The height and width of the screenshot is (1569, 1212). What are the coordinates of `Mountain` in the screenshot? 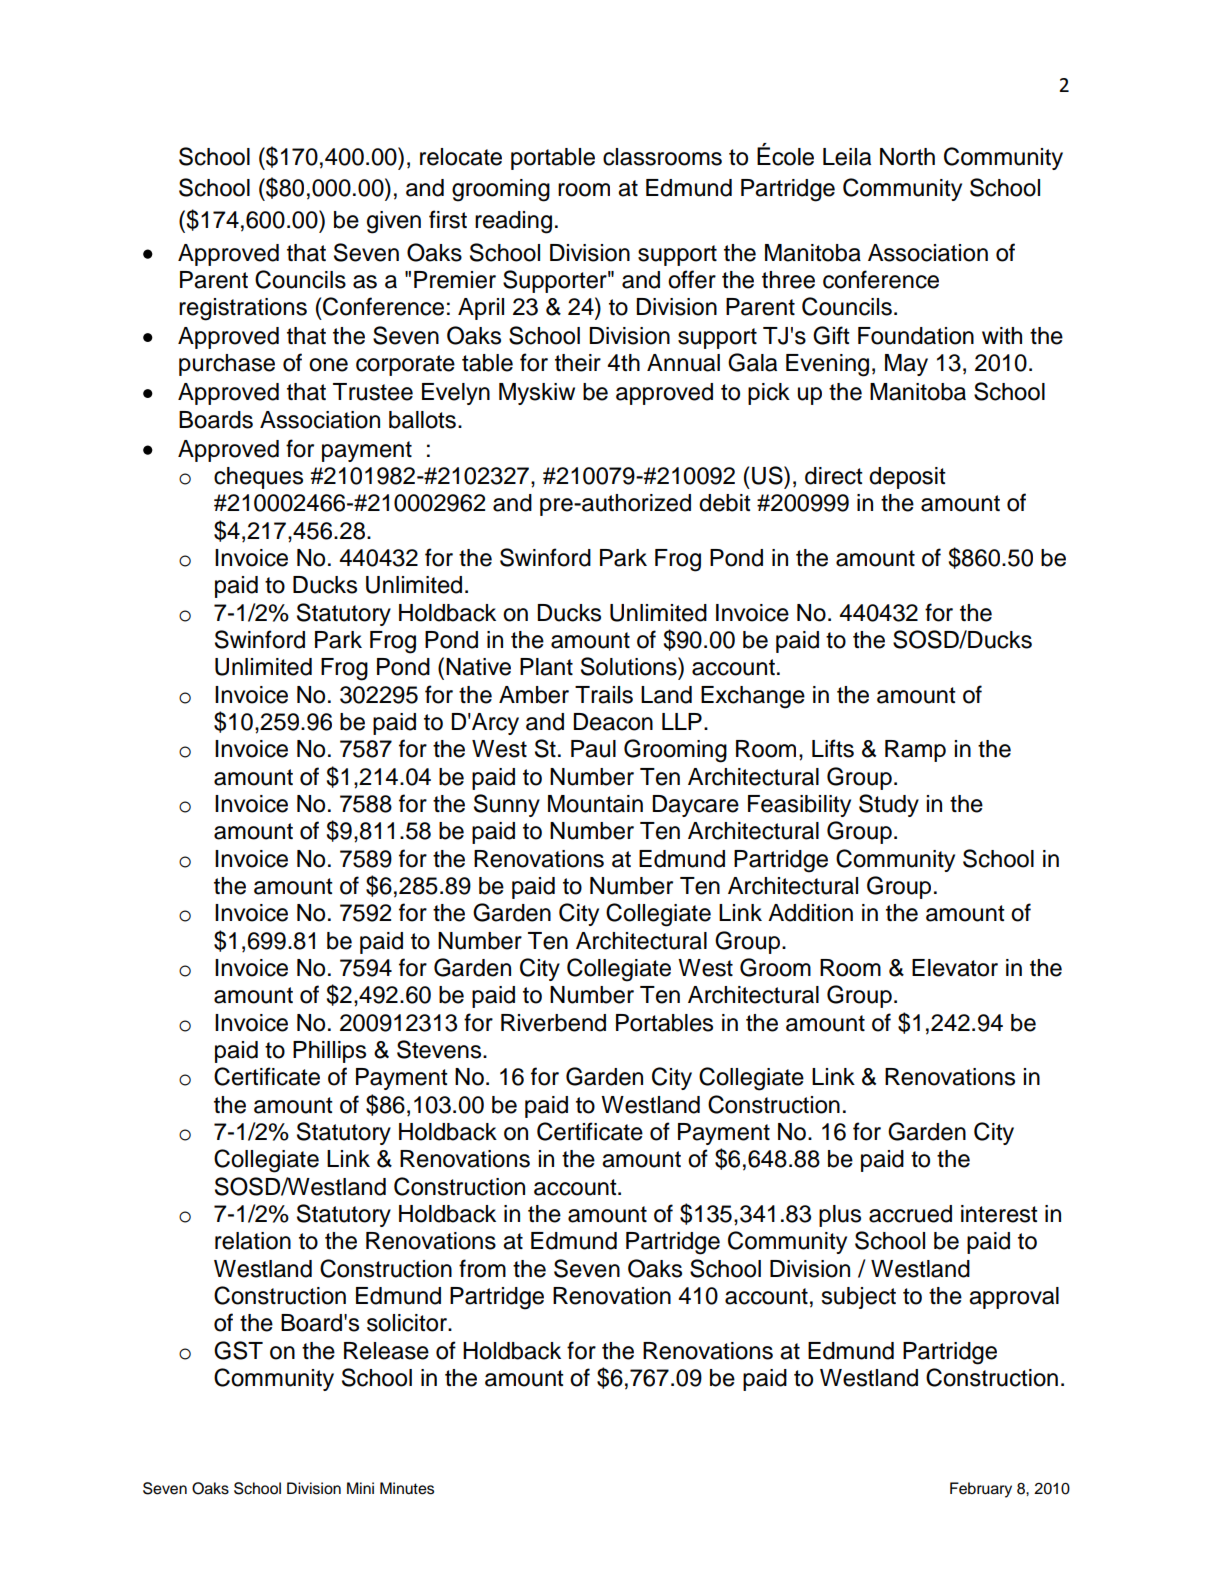 It's located at (595, 804).
